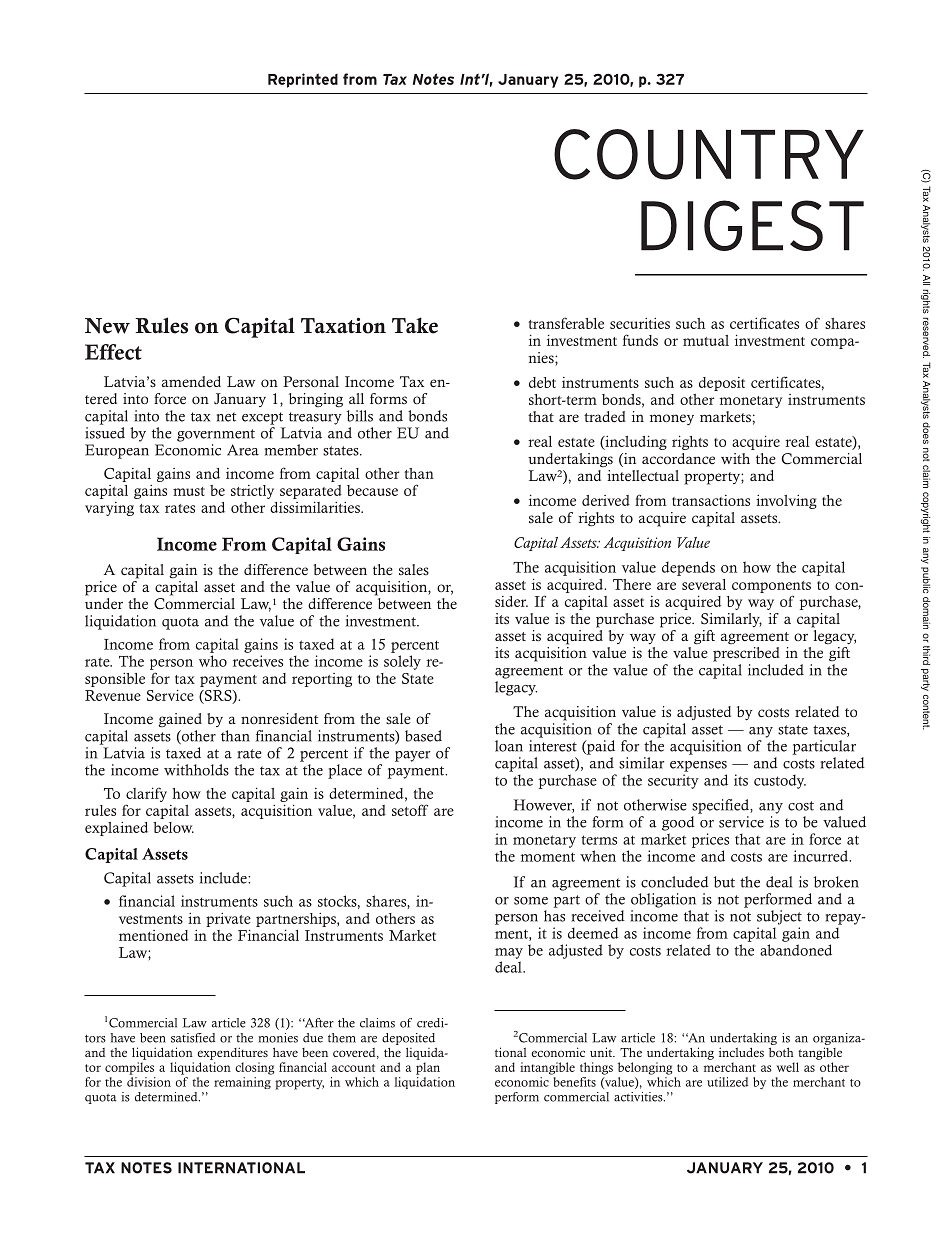 This screenshot has height=1233, width=952. Describe the element at coordinates (752, 225) in the screenshot. I see `DIGEST` at that location.
